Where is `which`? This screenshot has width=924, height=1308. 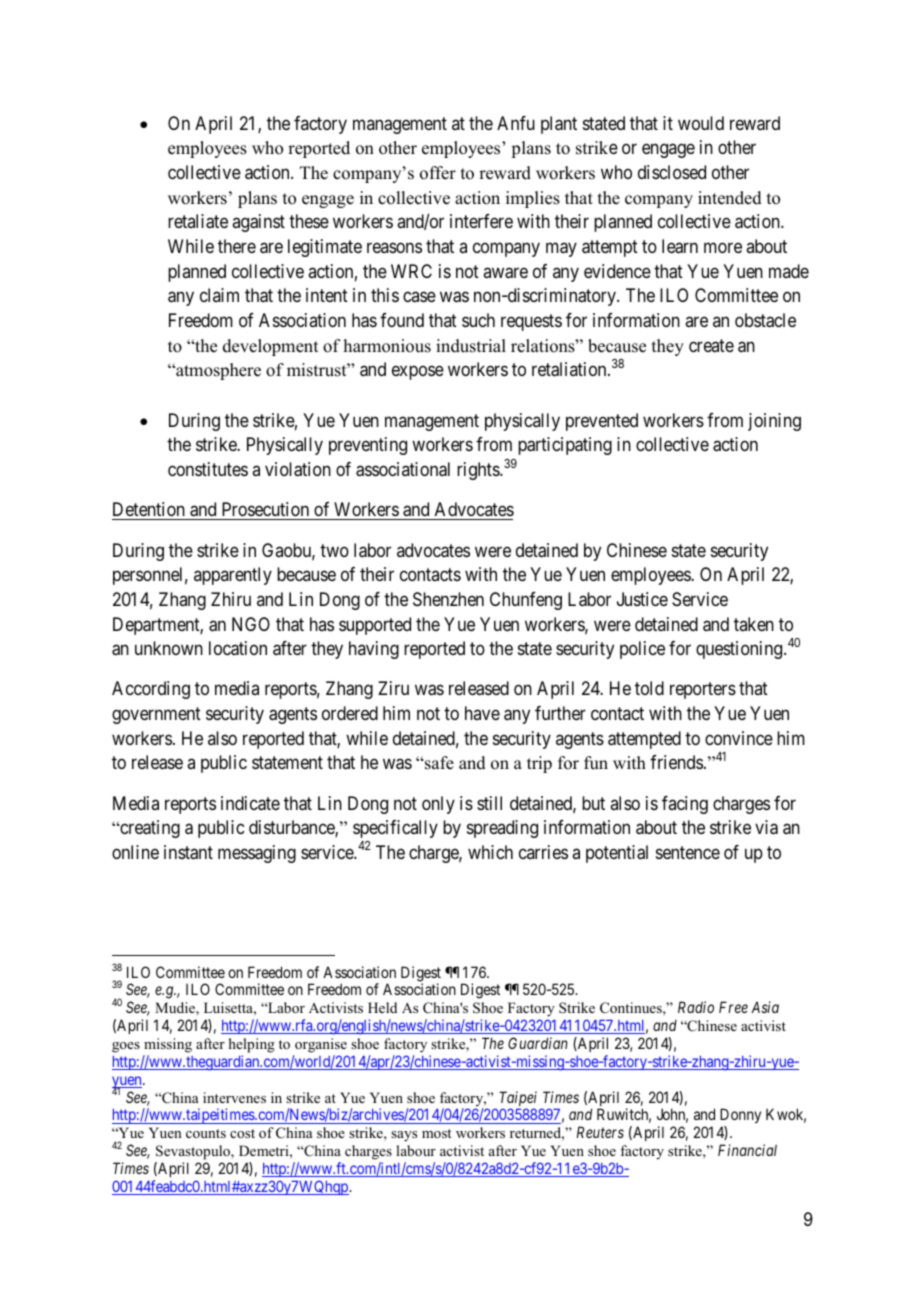 which is located at coordinates (490, 852).
